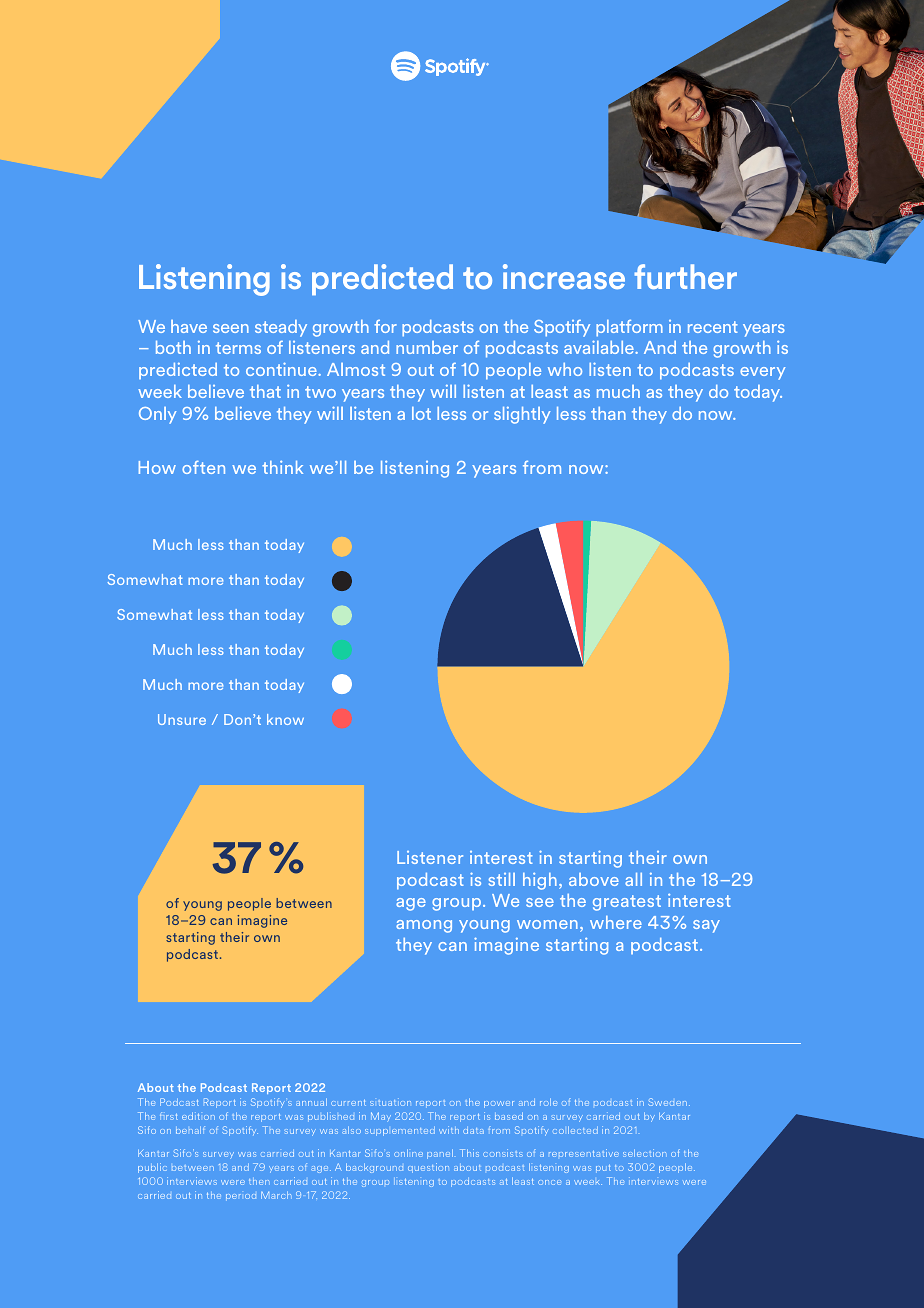 This screenshot has height=1308, width=924. I want to click on seen, so click(231, 328).
